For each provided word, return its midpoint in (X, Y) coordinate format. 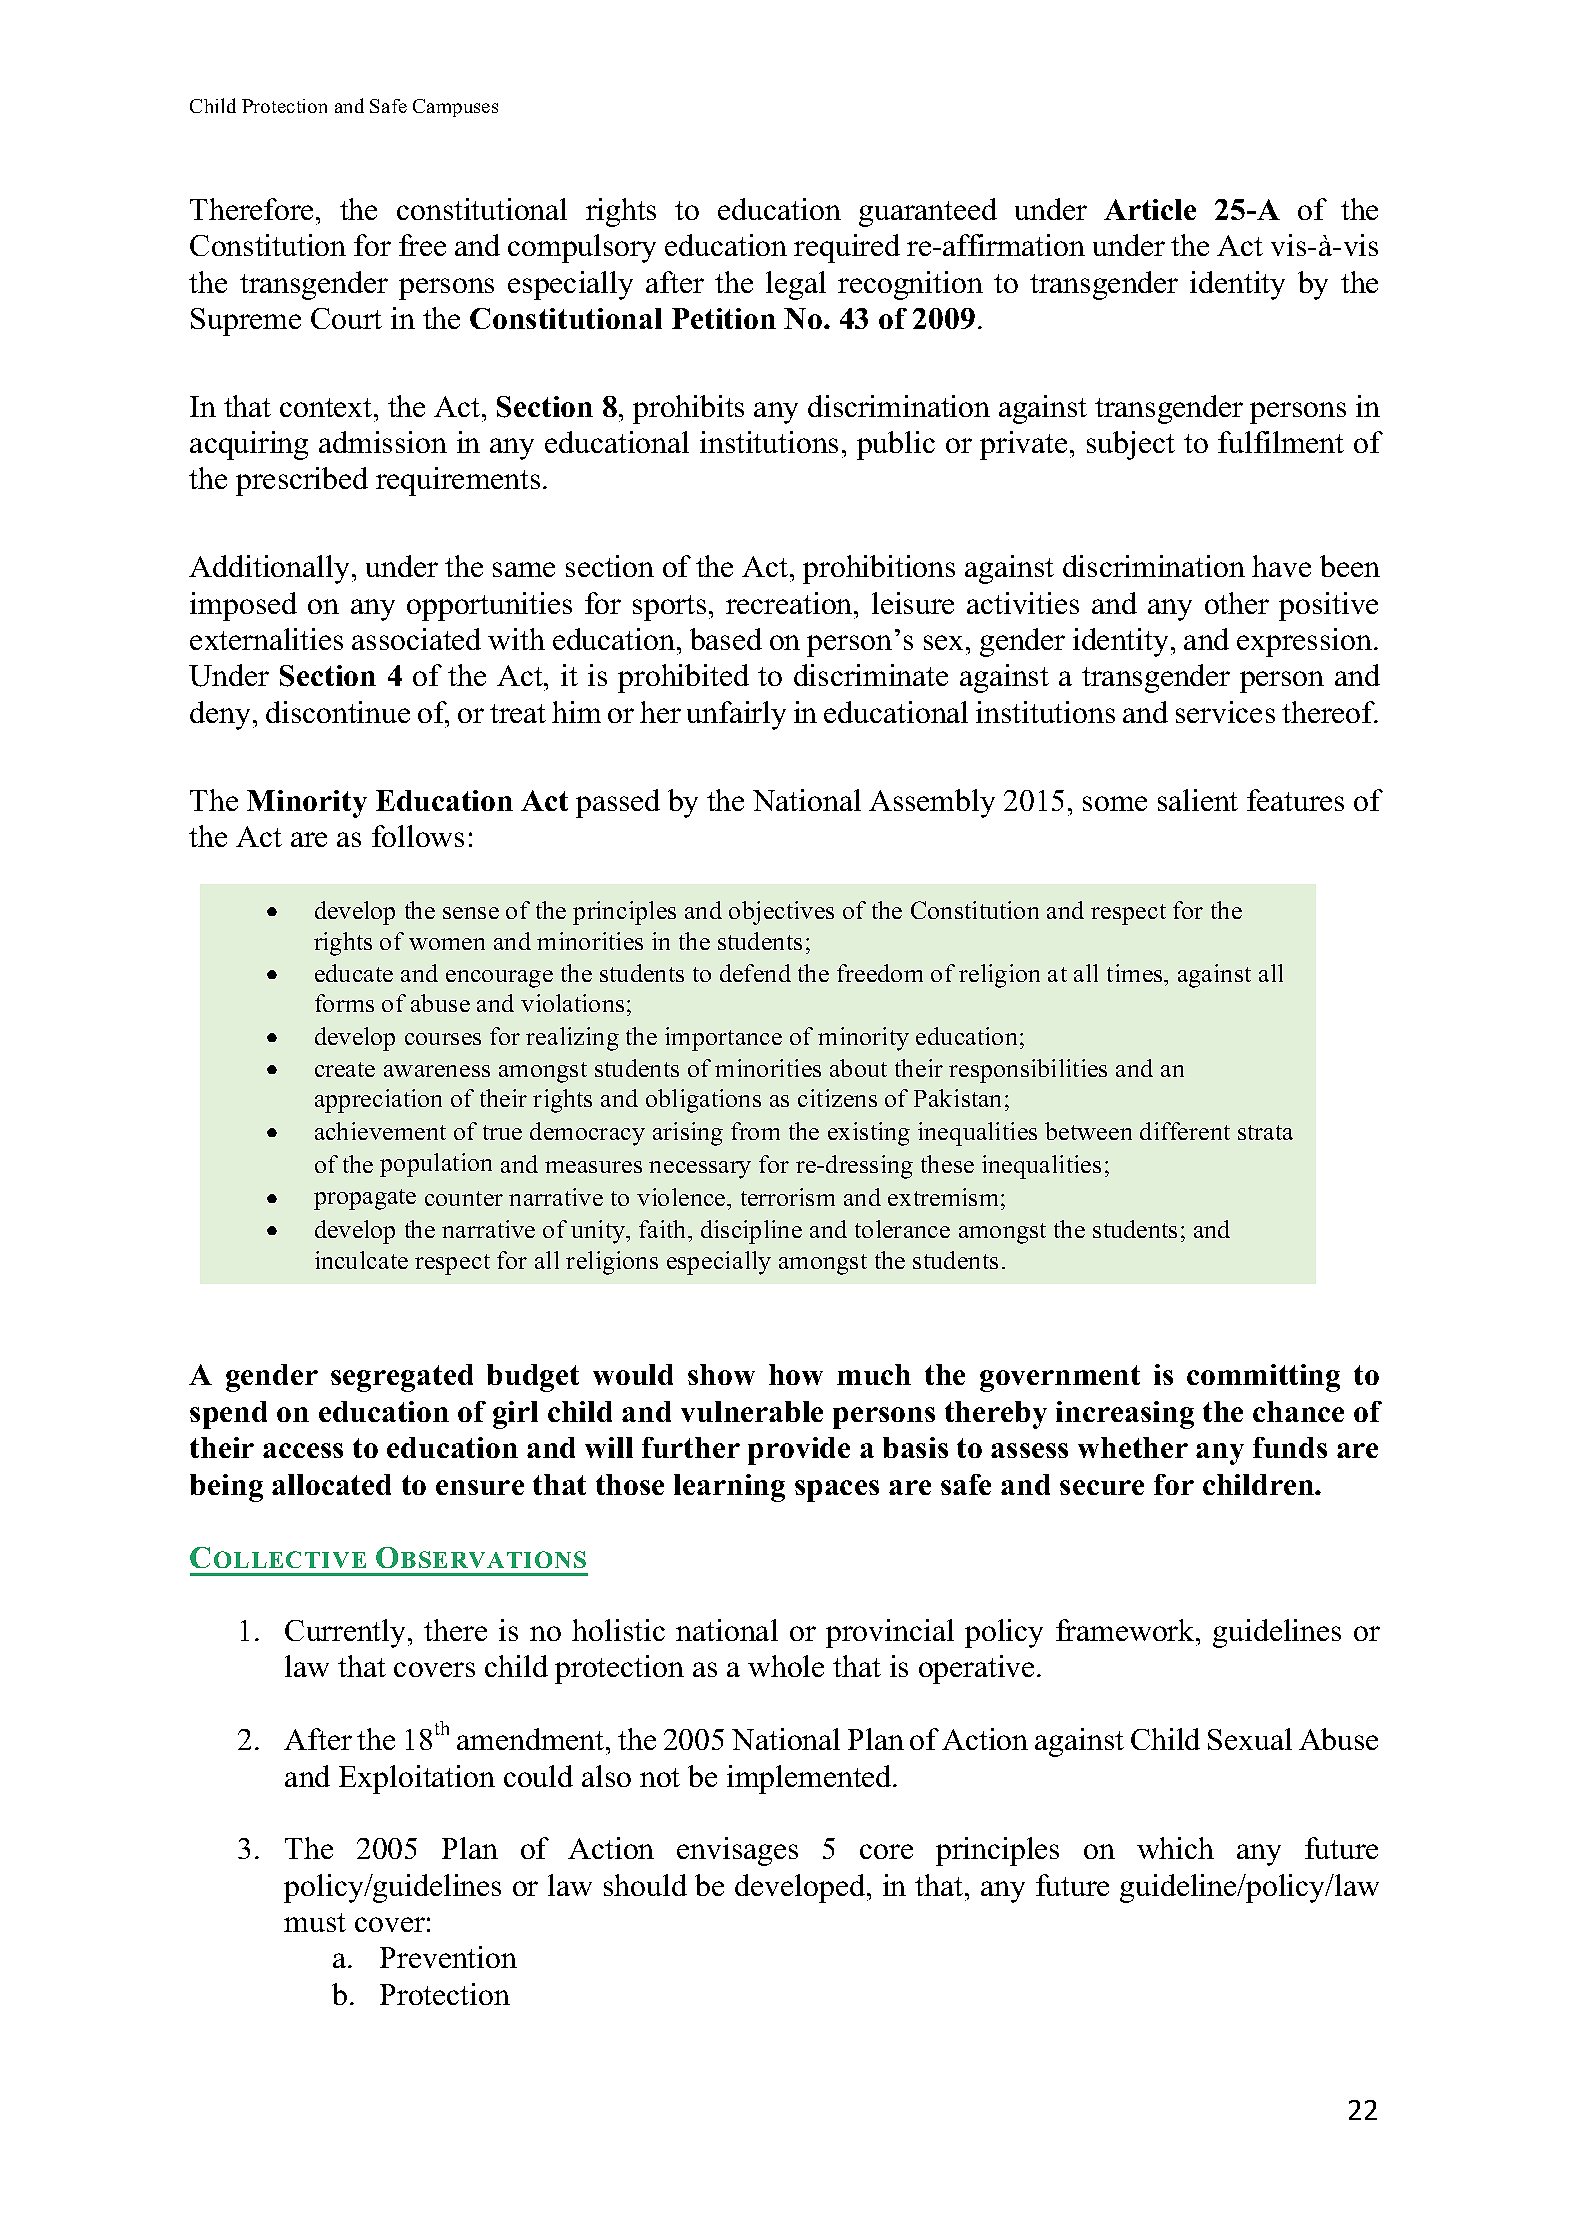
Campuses (455, 108)
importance (723, 1039)
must (315, 1922)
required (847, 248)
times (1136, 973)
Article (1150, 209)
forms (344, 1003)
